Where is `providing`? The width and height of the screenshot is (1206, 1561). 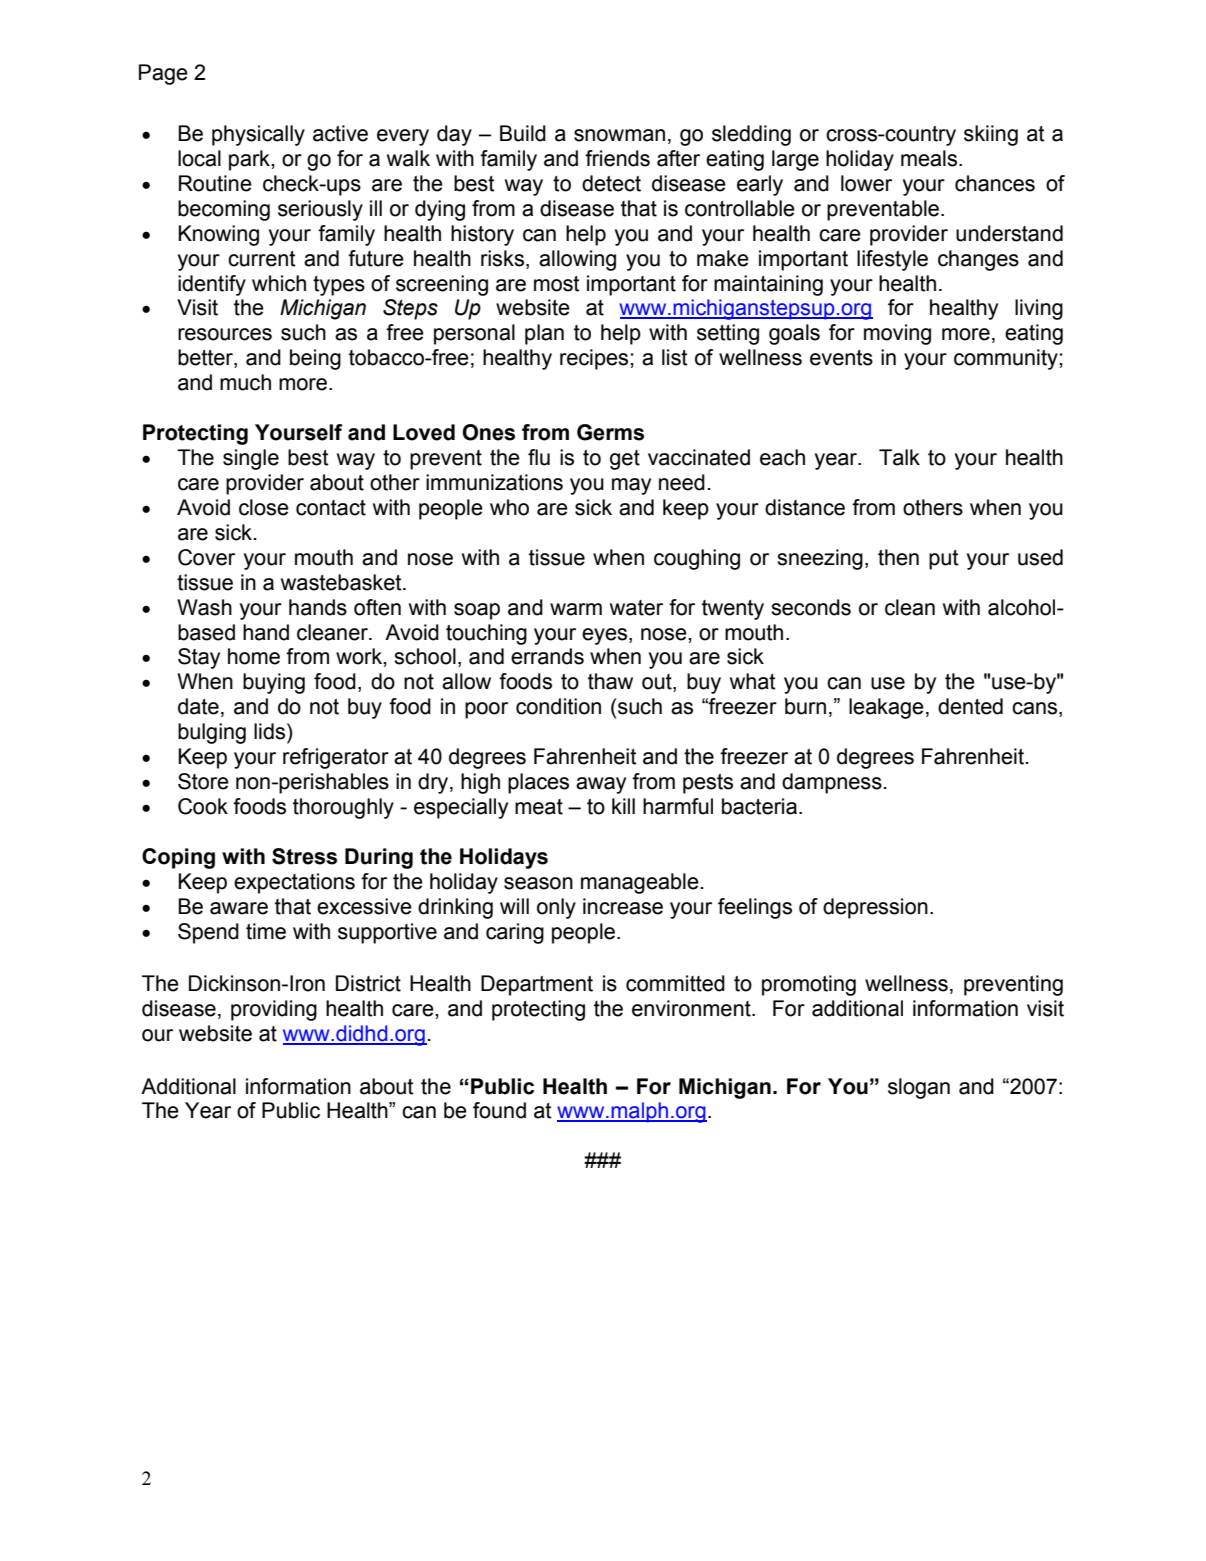 providing is located at coordinates (274, 1010).
